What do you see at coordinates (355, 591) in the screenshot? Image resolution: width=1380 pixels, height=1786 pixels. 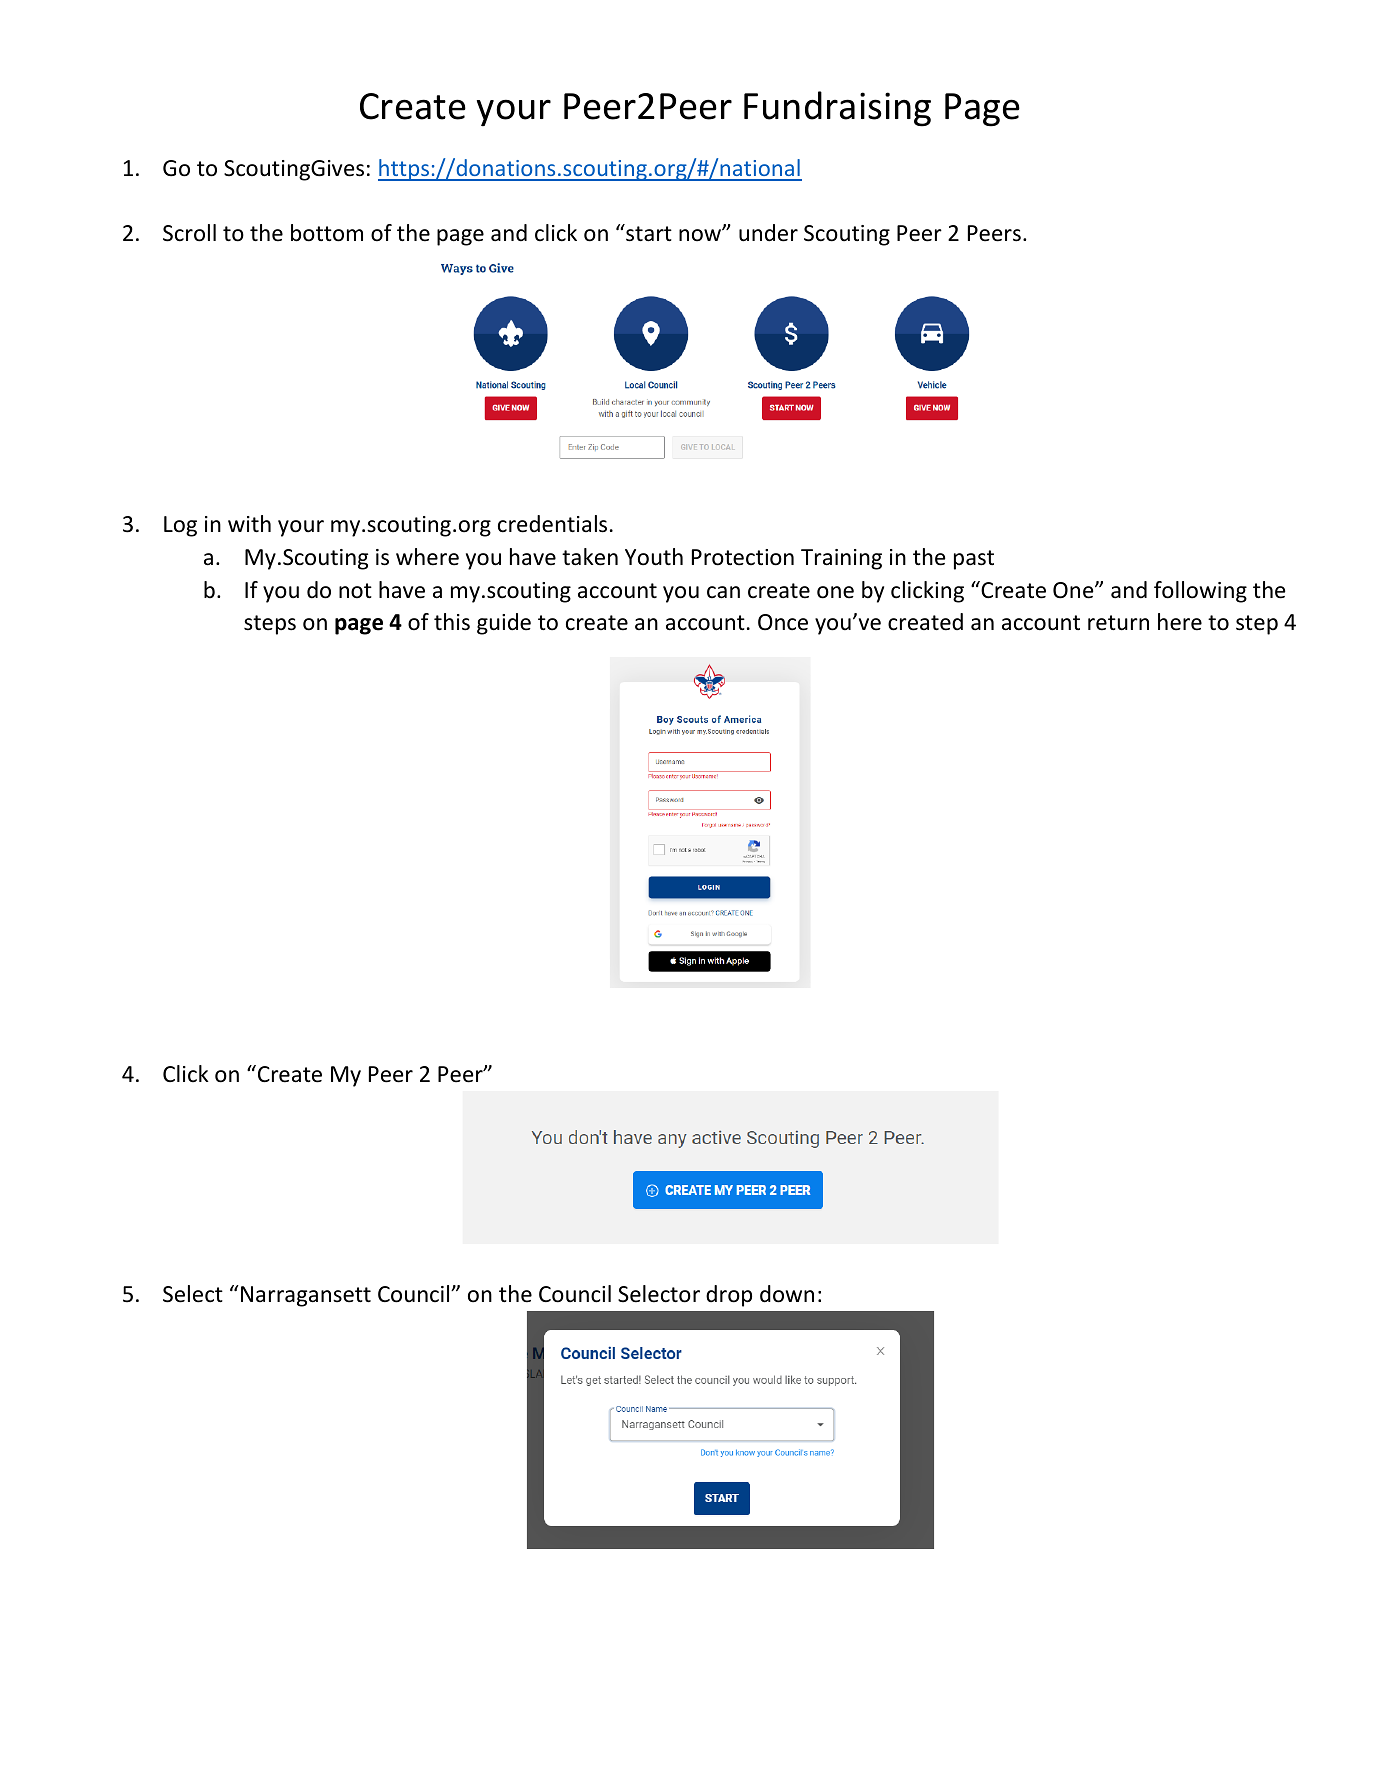 I see `not` at bounding box center [355, 591].
